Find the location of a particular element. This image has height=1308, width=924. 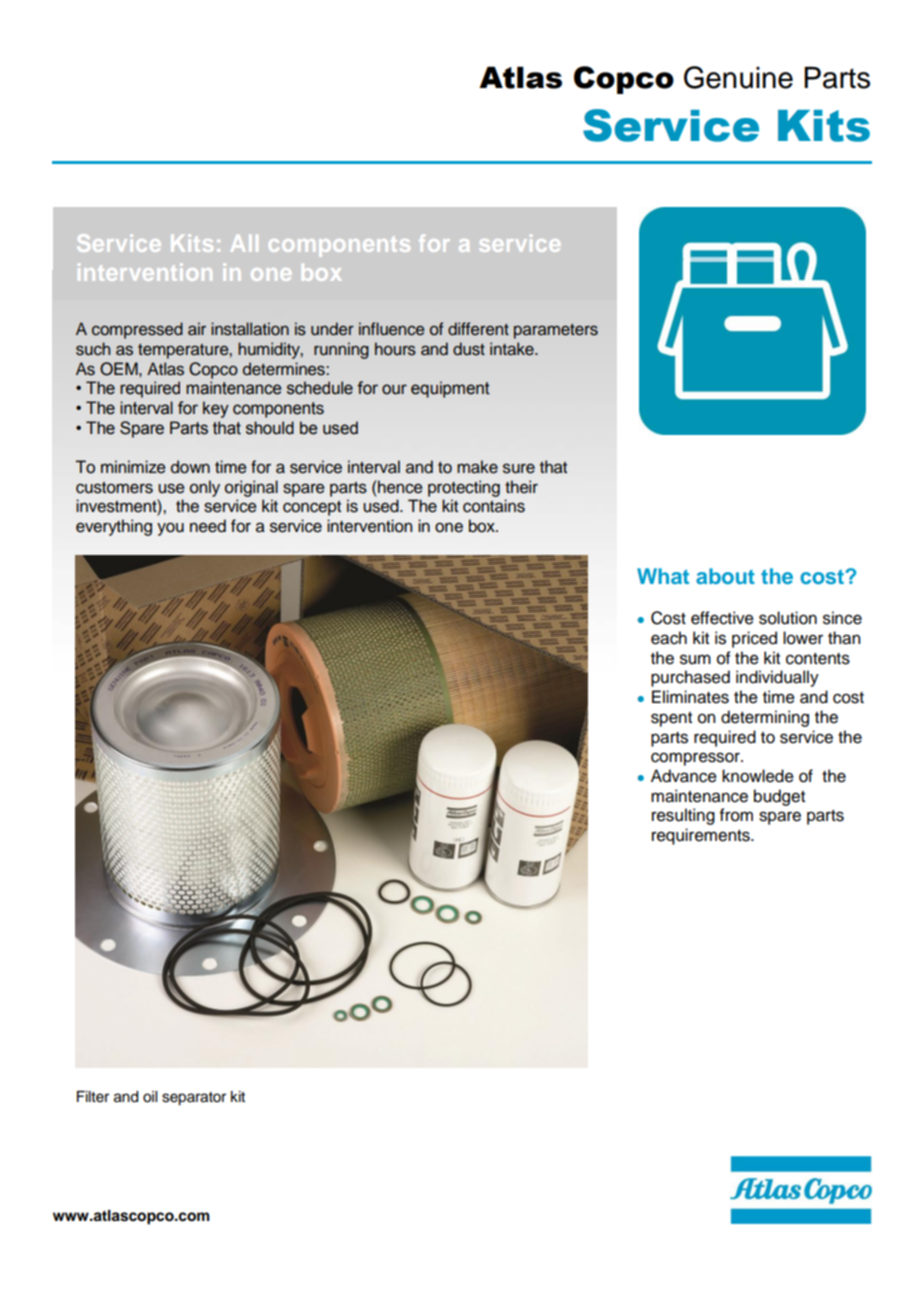

parameters is located at coordinates (556, 331).
